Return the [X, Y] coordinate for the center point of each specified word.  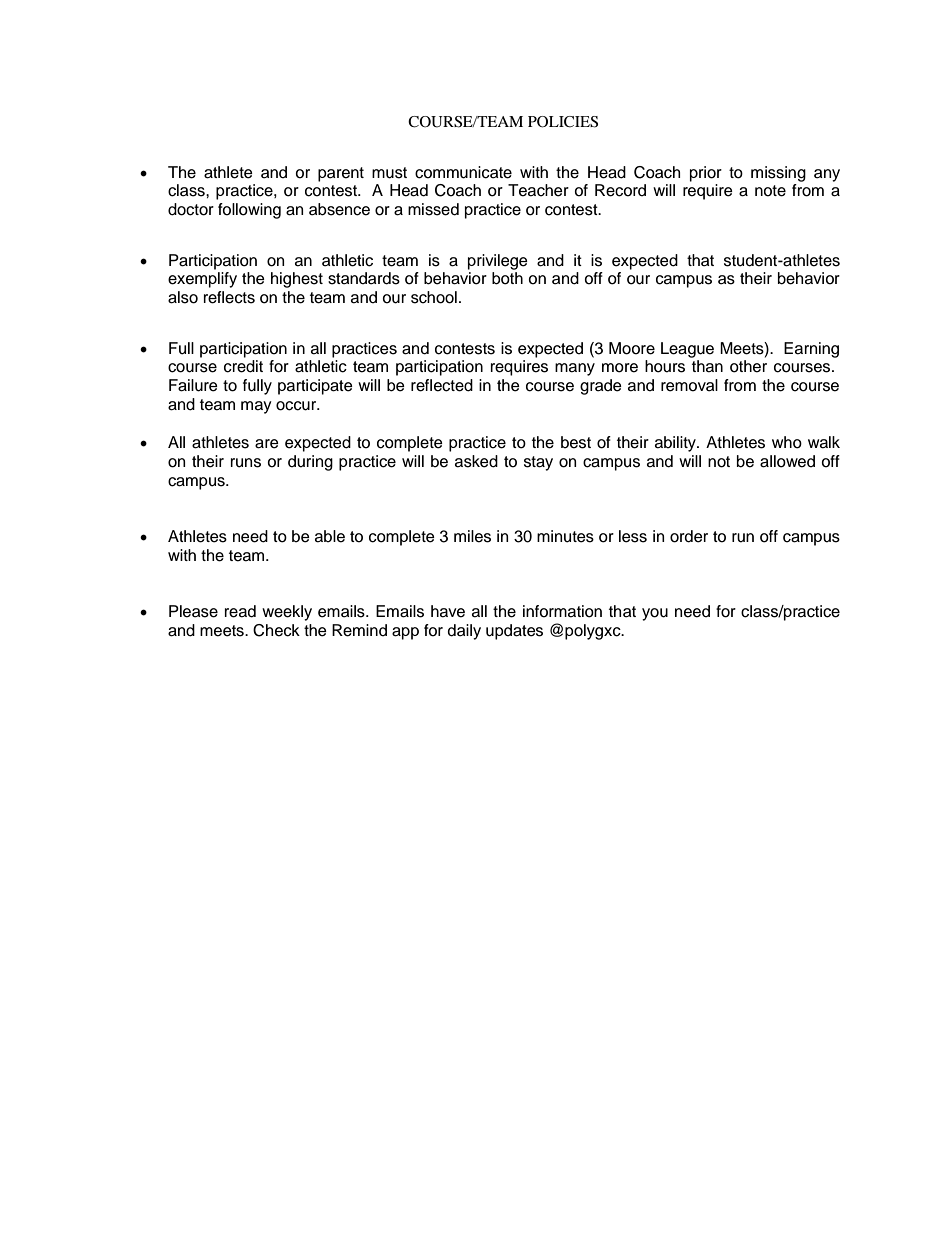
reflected [442, 385]
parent [341, 174]
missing [778, 174]
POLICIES [563, 122]
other [748, 366]
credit [243, 366]
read [240, 611]
